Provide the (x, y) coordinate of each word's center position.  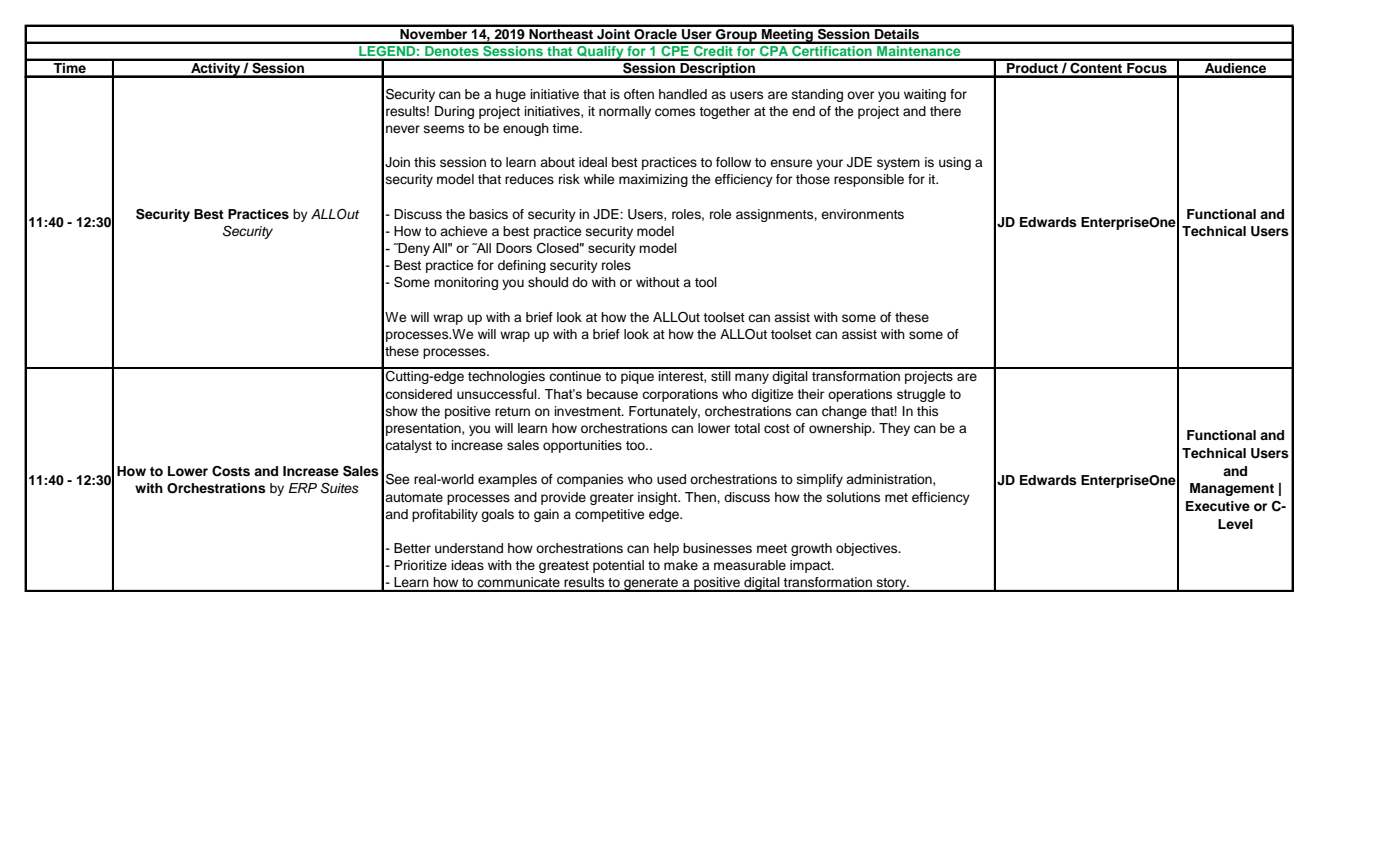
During (454, 112)
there (945, 111)
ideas (467, 565)
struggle (921, 395)
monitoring (466, 283)
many (752, 378)
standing (817, 95)
